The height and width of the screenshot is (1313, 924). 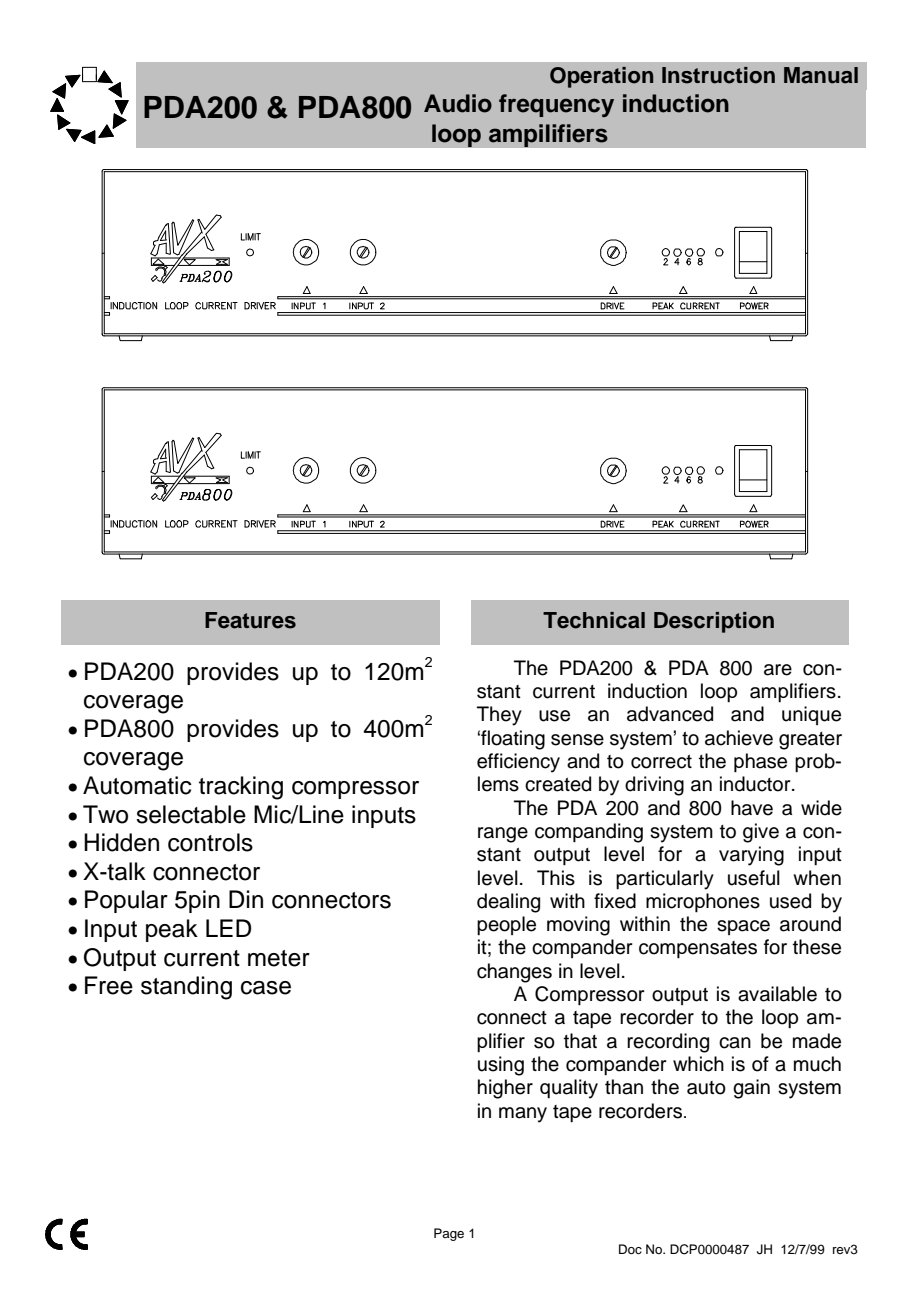 What do you see at coordinates (556, 105) in the screenshot?
I see `frequency` at bounding box center [556, 105].
